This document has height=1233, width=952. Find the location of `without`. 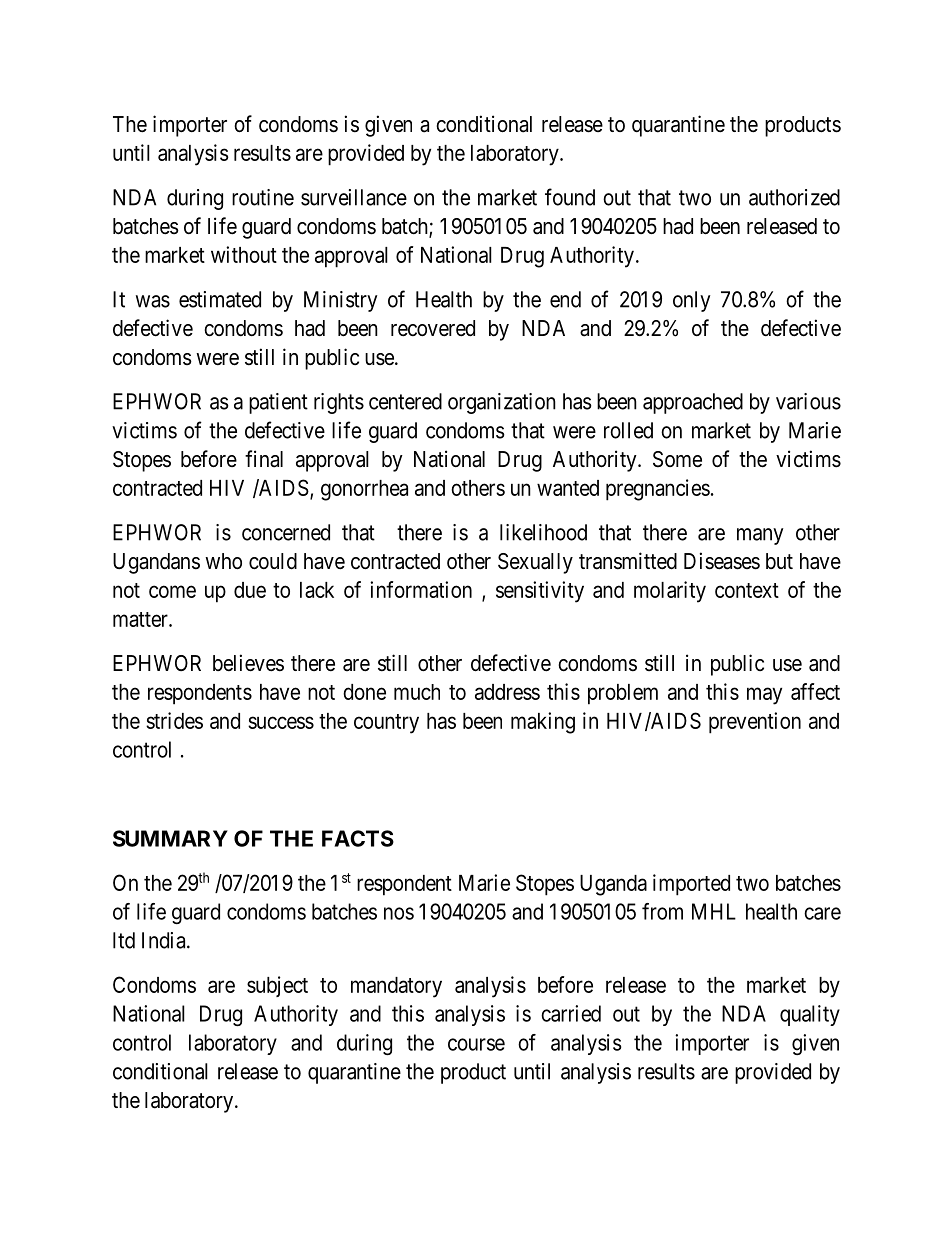

without is located at coordinates (244, 254).
